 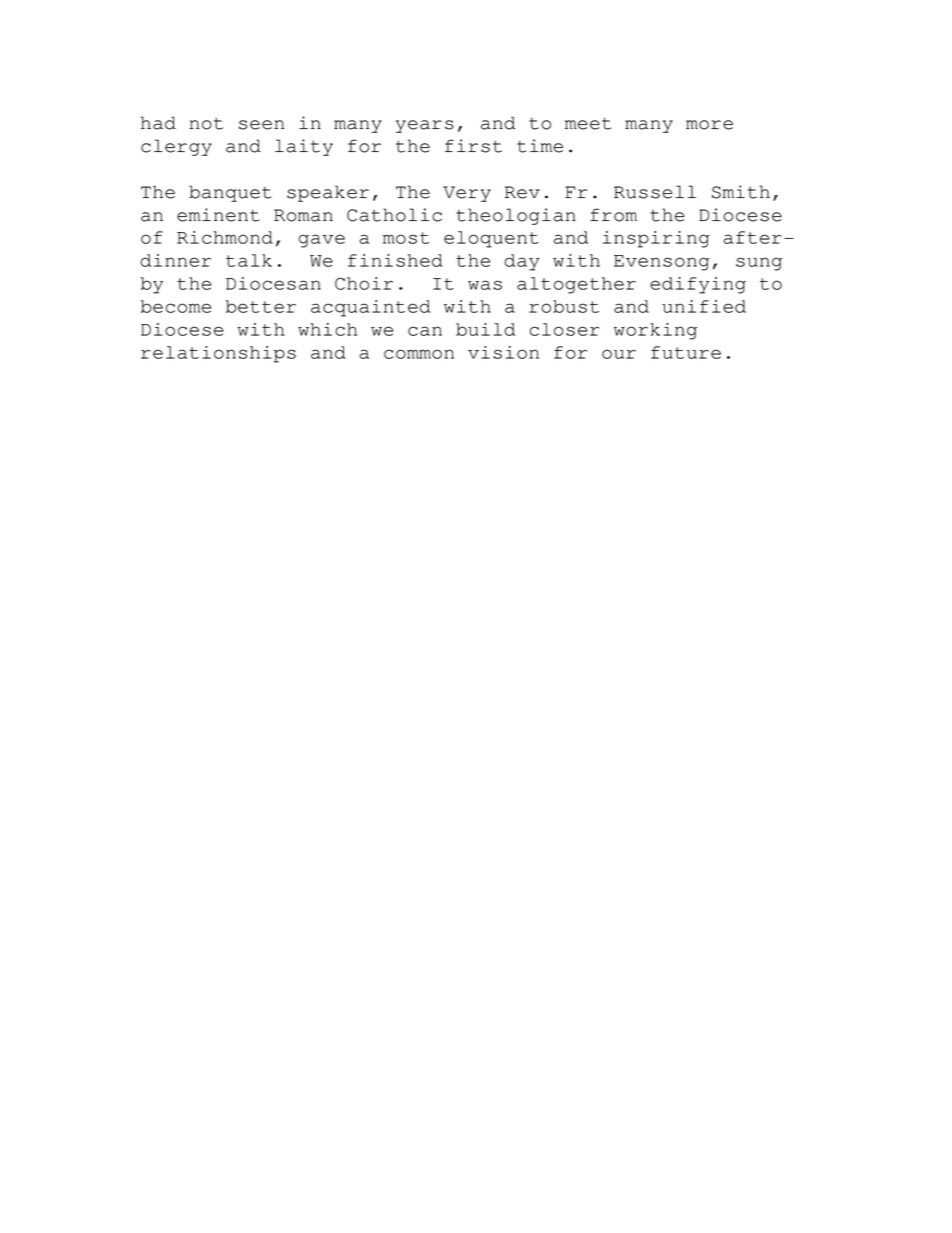 What do you see at coordinates (206, 124) in the screenshot?
I see `not` at bounding box center [206, 124].
